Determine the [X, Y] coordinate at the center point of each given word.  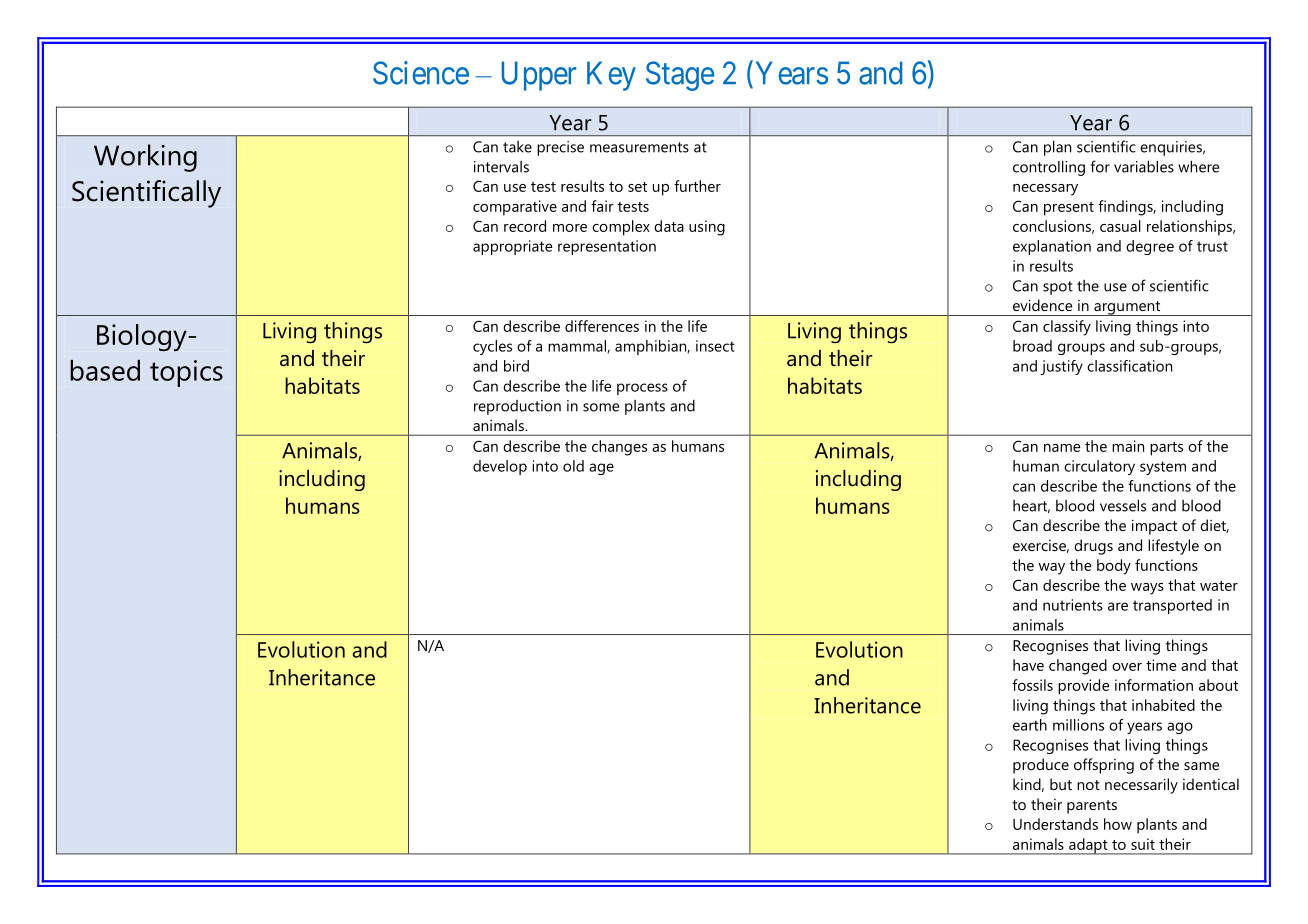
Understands [1055, 824]
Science [421, 73]
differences [602, 326]
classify [1067, 328]
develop [500, 467]
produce [1041, 766]
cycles [492, 347]
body [1114, 567]
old [573, 466]
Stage [680, 76]
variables [1144, 167]
